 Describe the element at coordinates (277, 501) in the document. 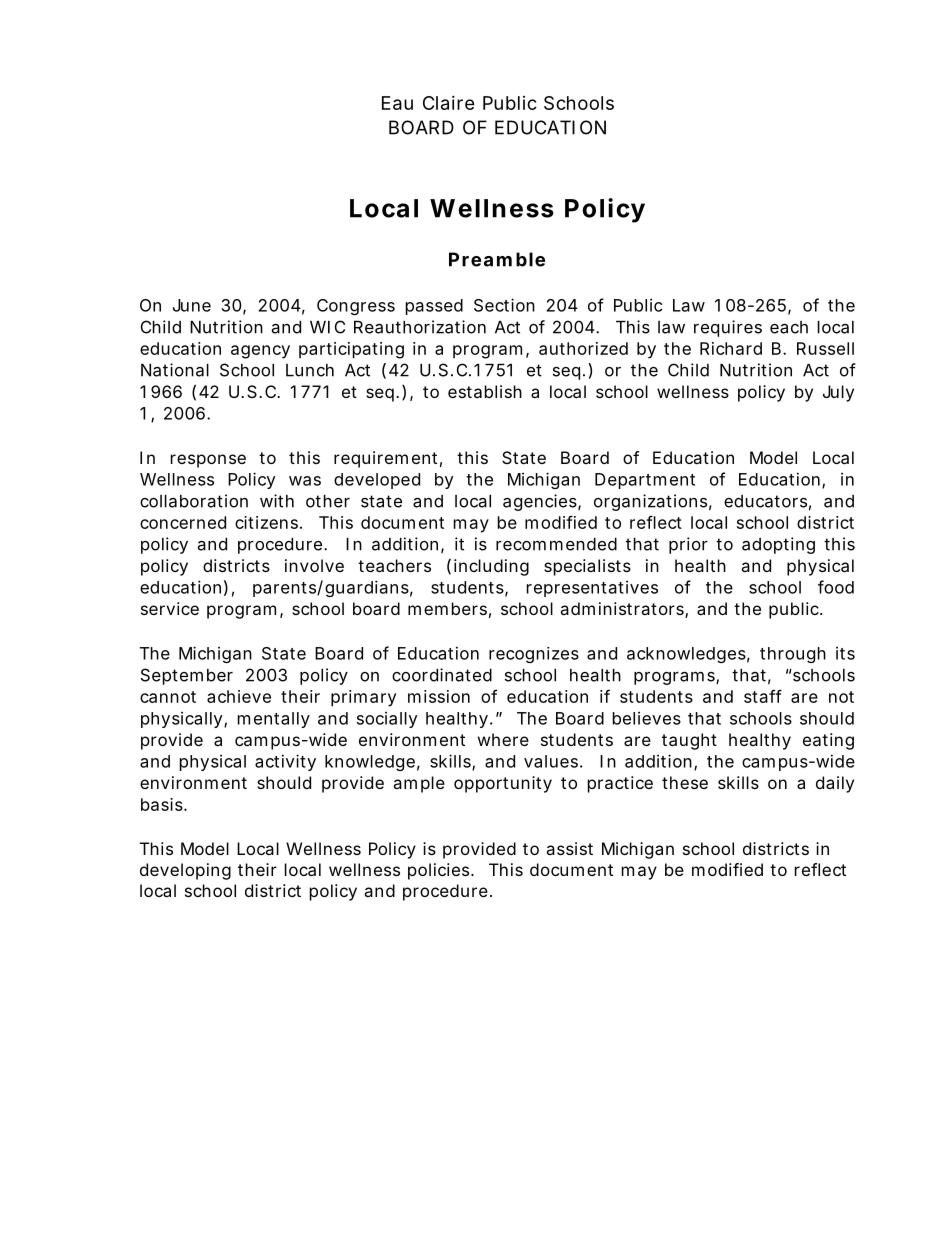

I see `with` at that location.
